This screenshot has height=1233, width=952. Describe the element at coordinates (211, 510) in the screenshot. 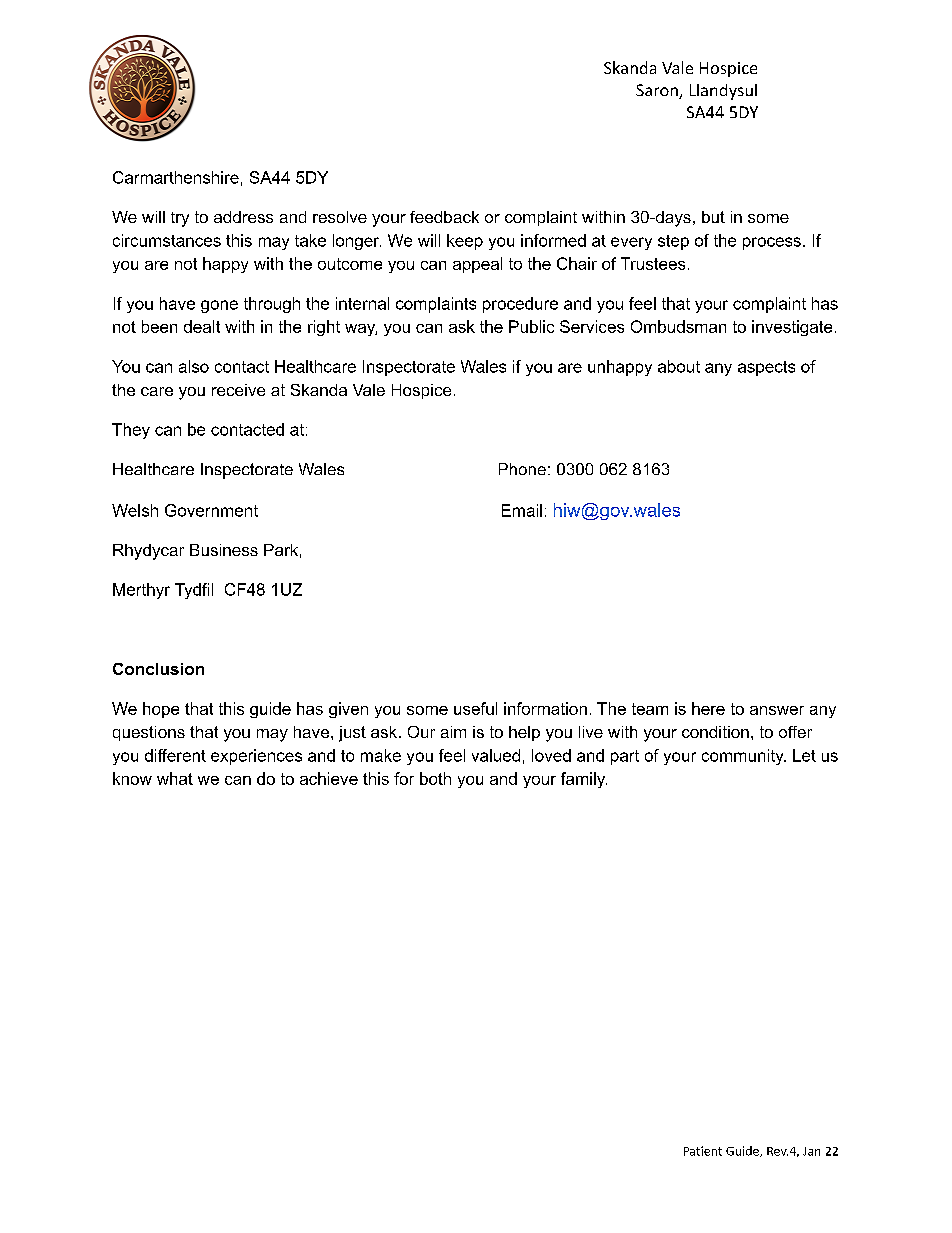

I see `Government` at that location.
